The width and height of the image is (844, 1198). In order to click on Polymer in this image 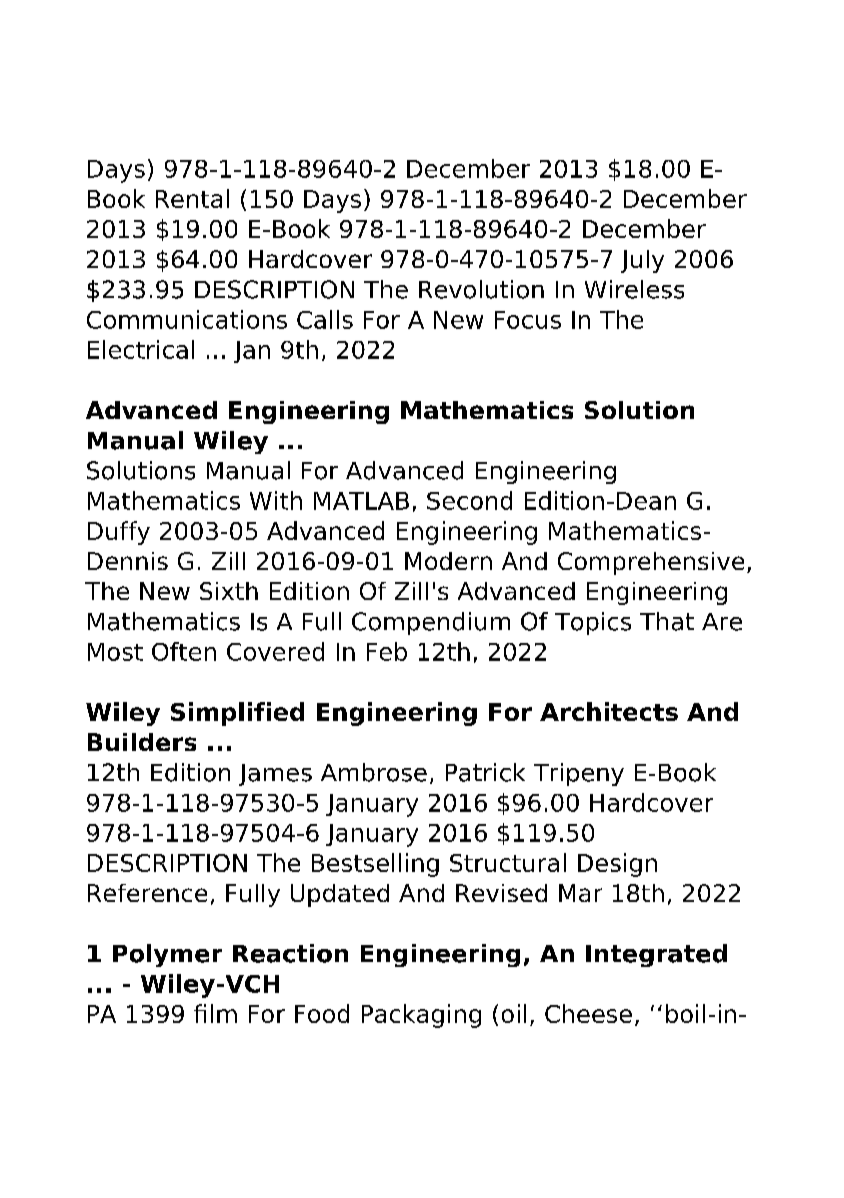, I will do `click(167, 955)`.
